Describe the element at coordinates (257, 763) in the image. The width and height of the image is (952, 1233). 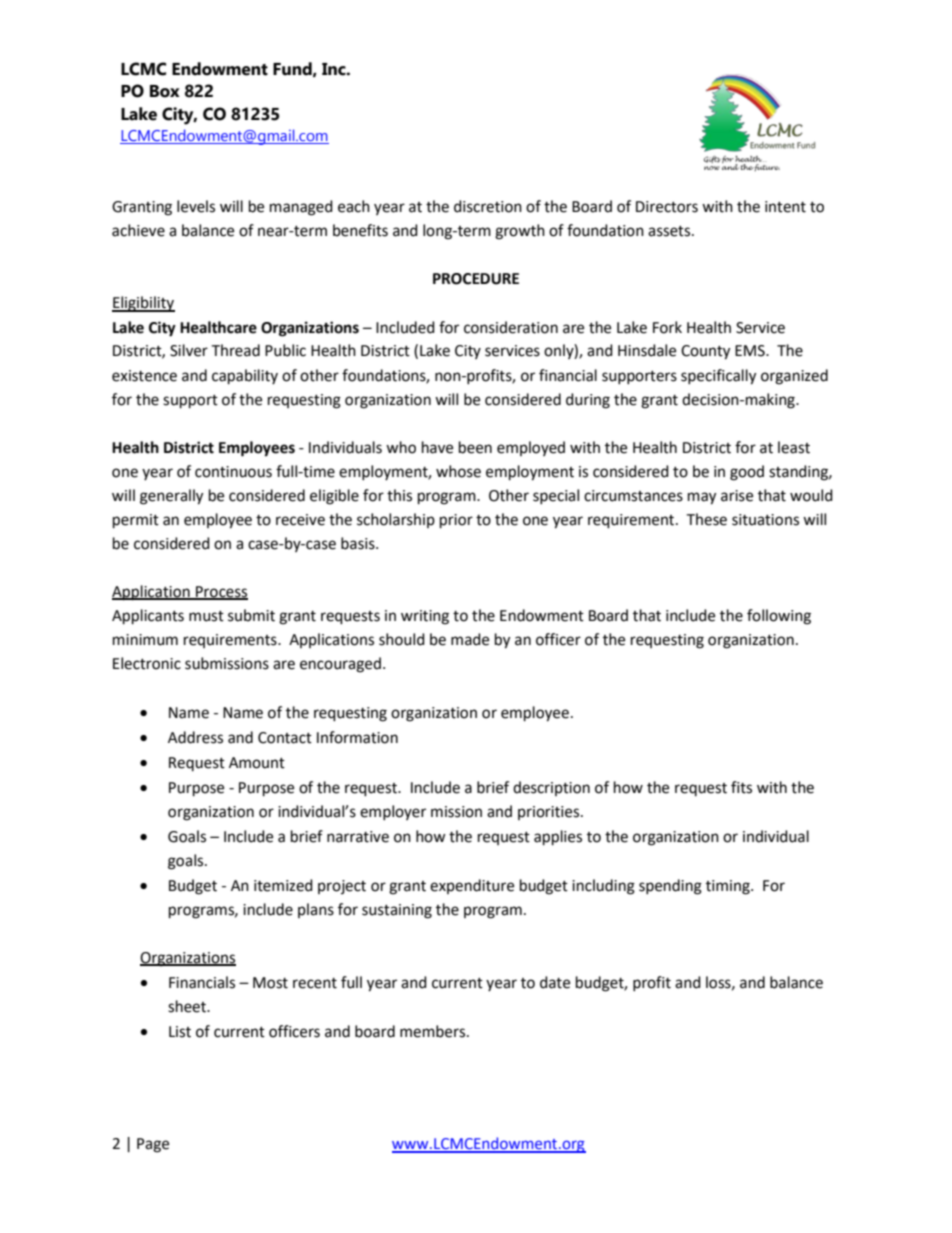
I see `Amount` at that location.
